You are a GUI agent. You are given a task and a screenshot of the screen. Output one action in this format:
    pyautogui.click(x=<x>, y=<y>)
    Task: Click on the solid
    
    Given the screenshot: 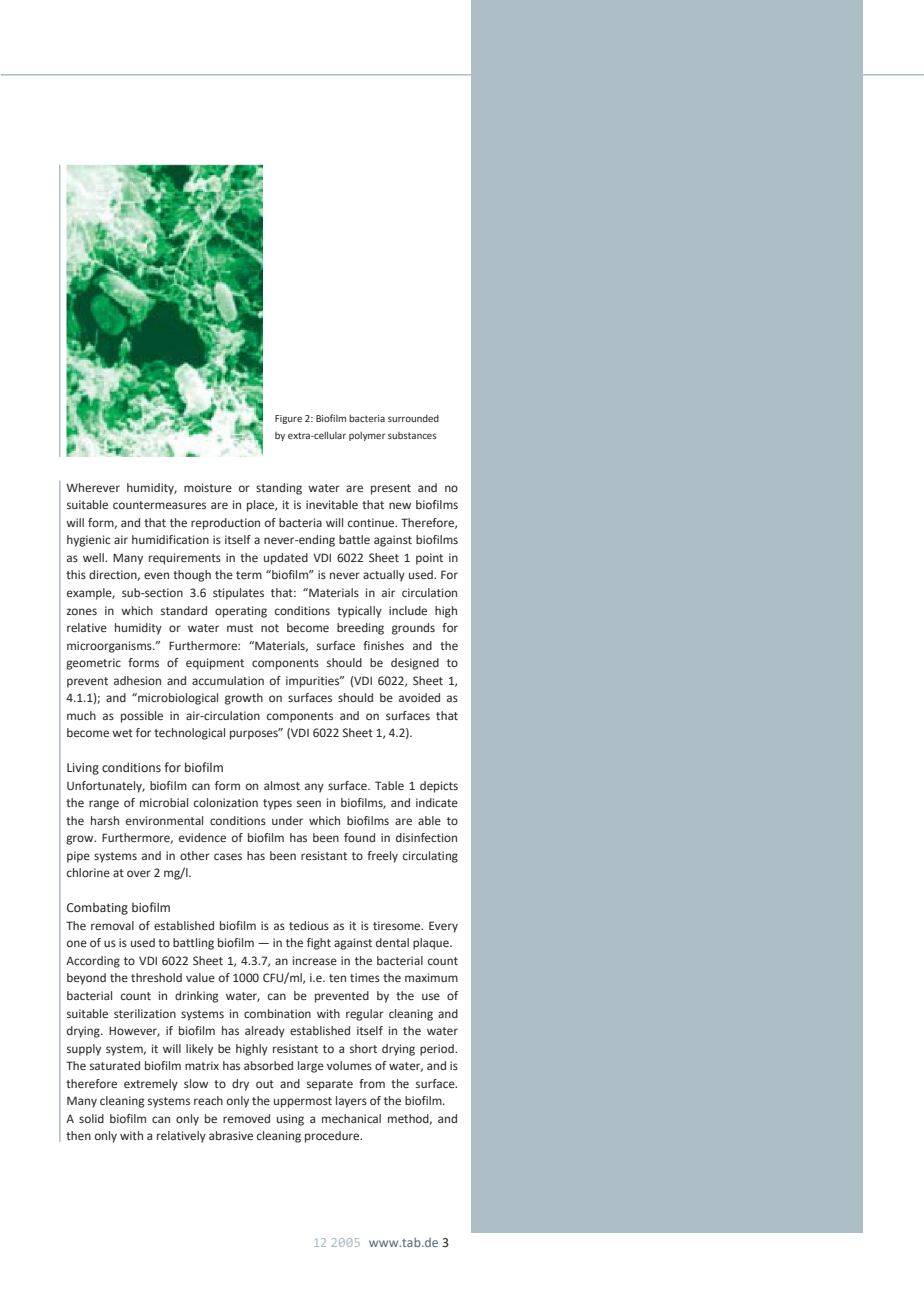 What is the action you would take?
    pyautogui.click(x=91, y=1118)
